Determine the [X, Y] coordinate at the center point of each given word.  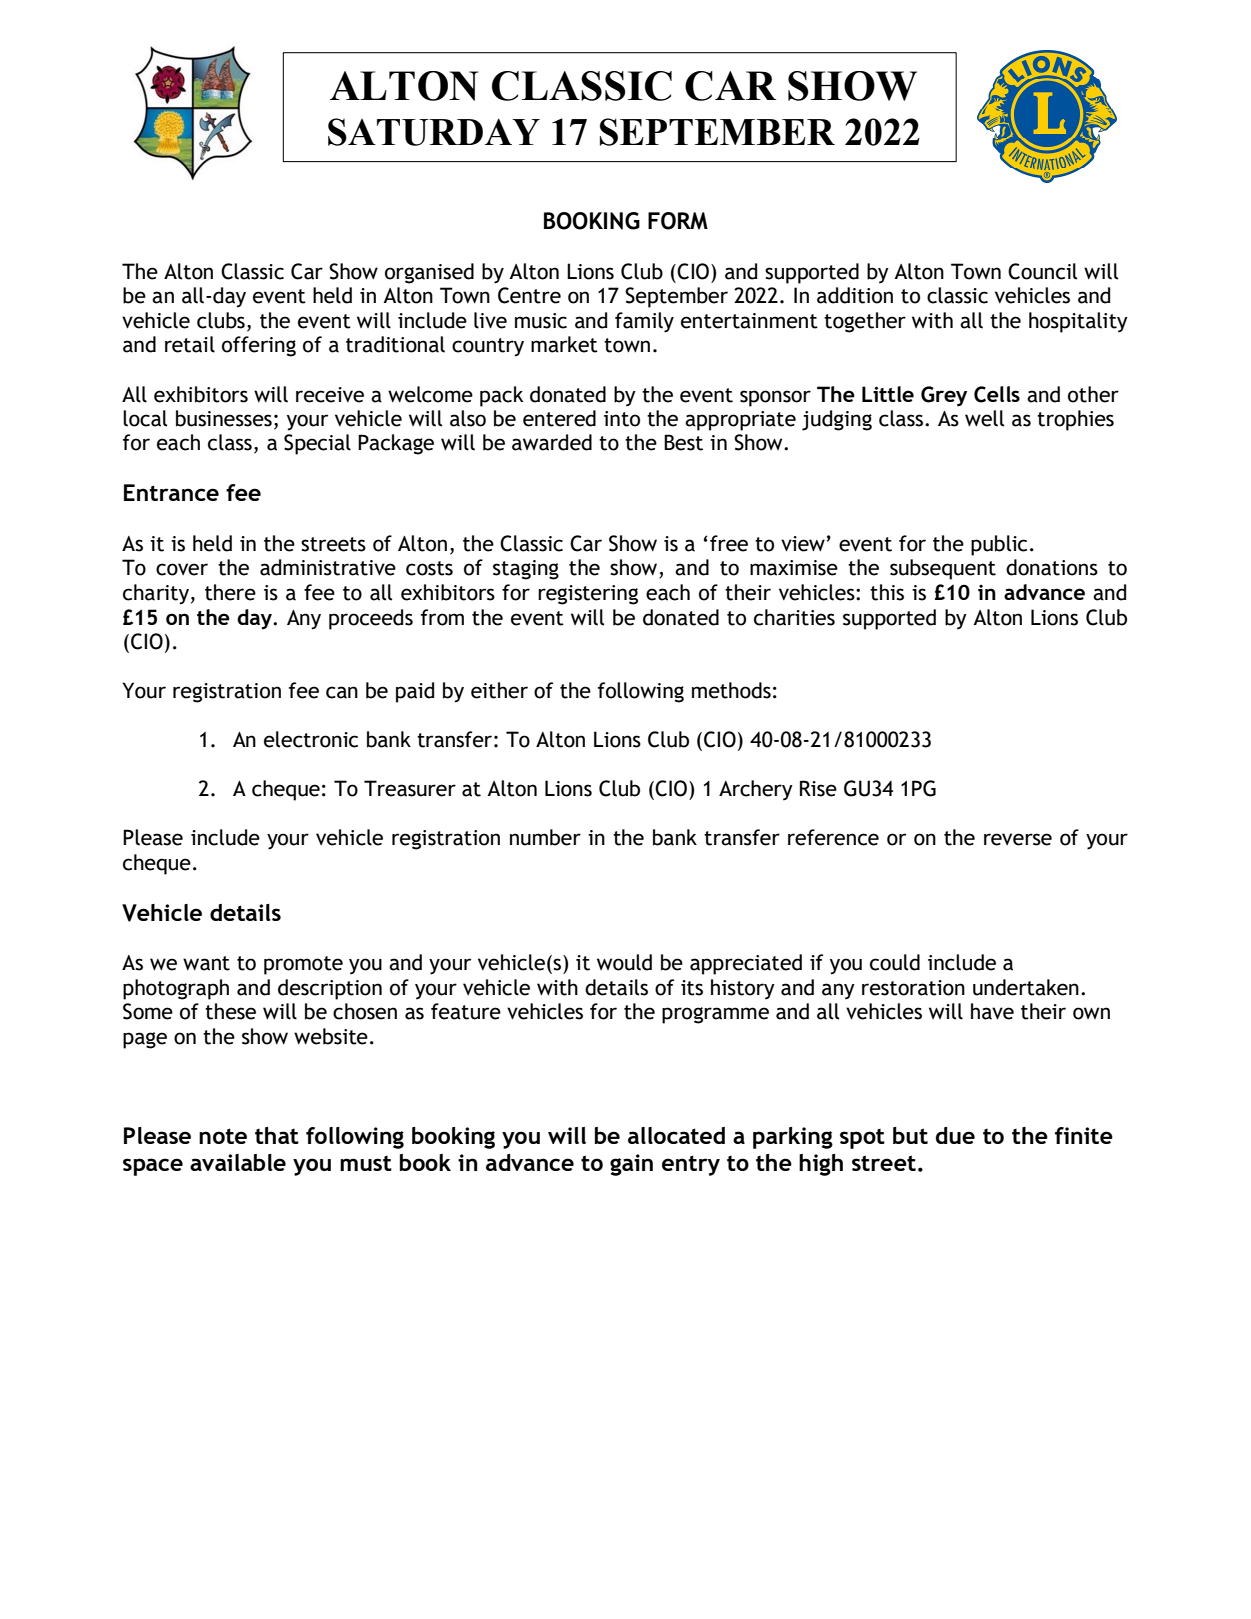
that [277, 1135]
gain [631, 1165]
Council [1042, 271]
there [230, 592]
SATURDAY [434, 132]
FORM [678, 221]
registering [588, 595]
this [887, 592]
